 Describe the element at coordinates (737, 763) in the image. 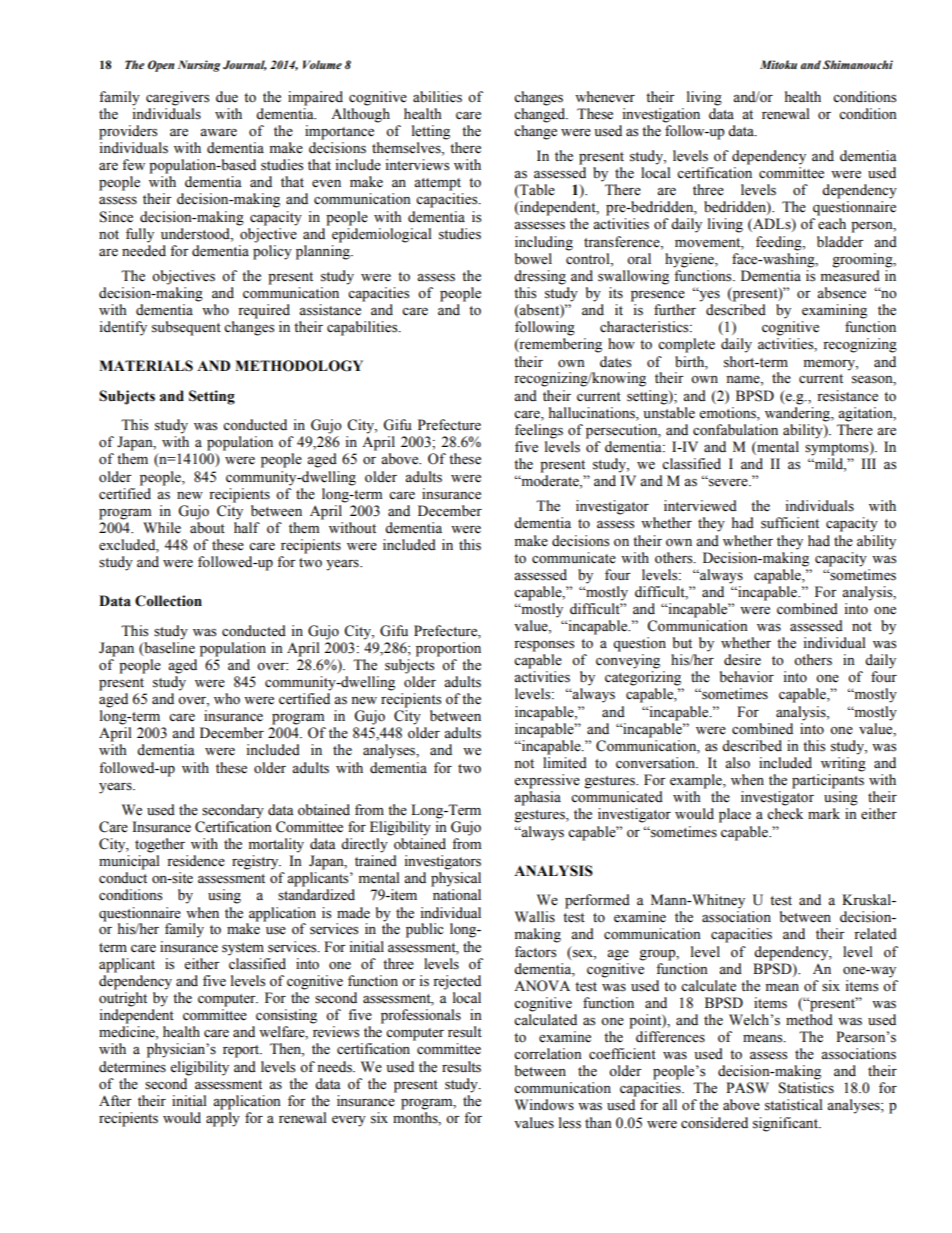

I see `also` at that location.
